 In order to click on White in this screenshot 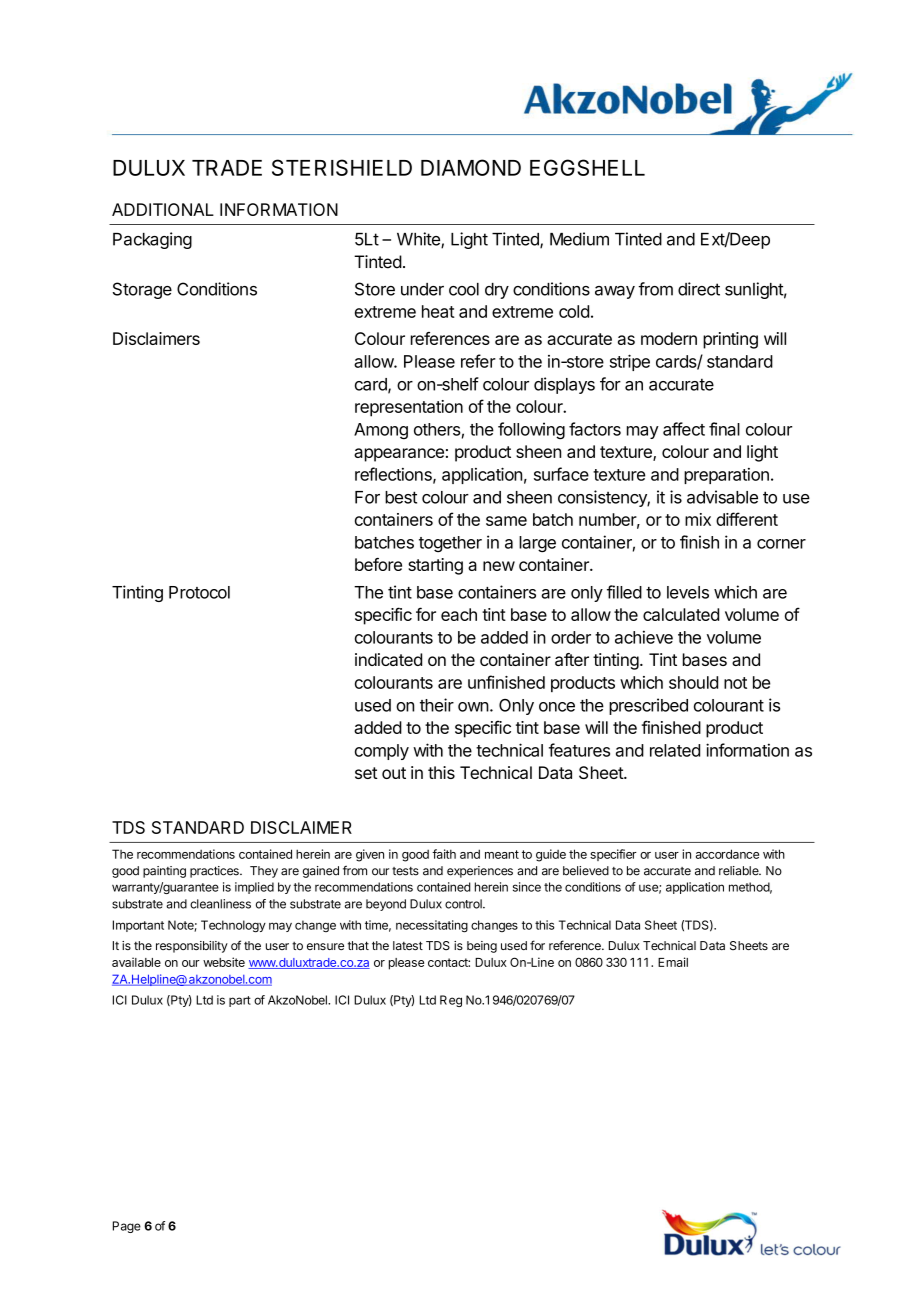, I will do `click(419, 240)`.
